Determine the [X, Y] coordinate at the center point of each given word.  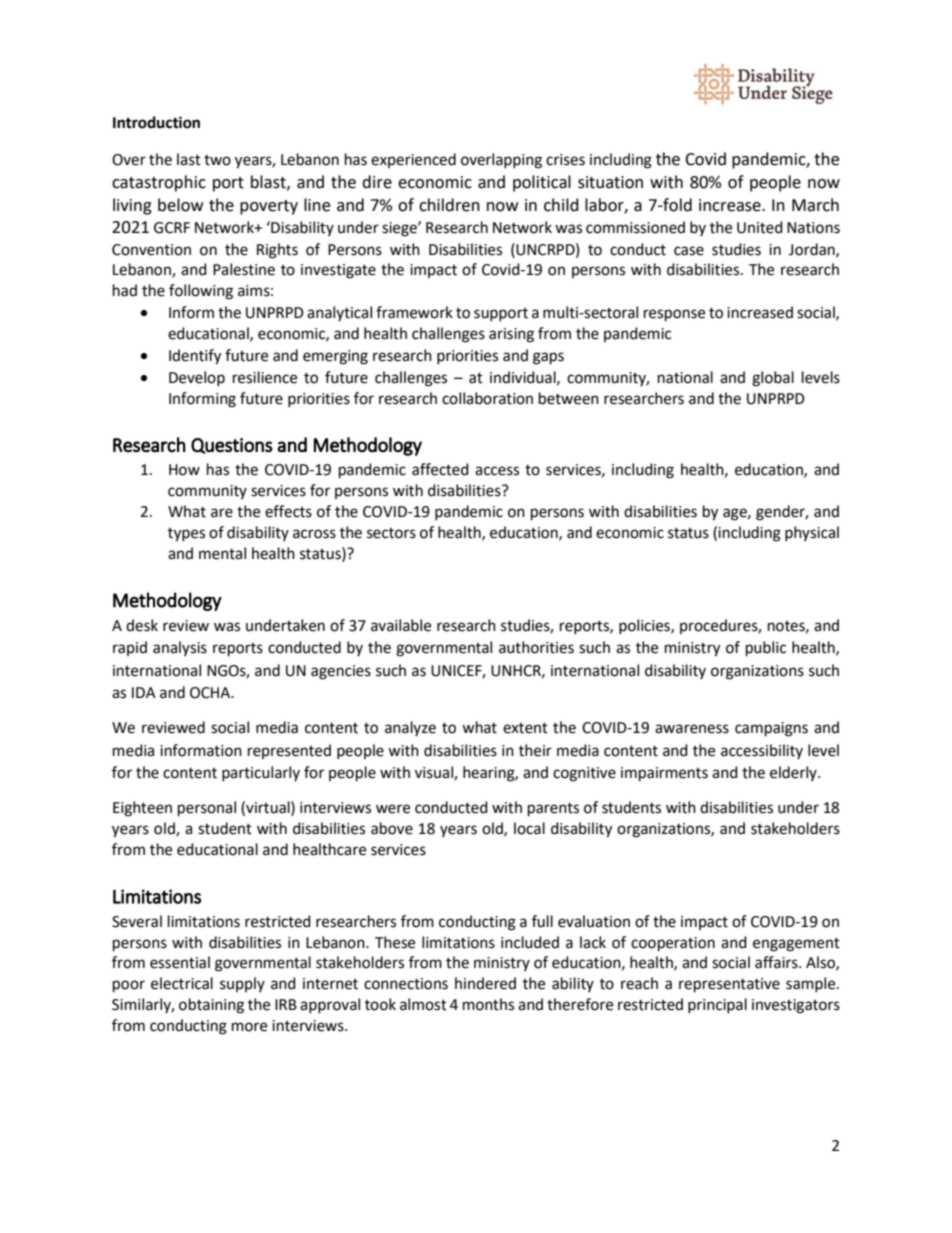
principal [717, 1005]
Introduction [156, 122]
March [815, 205]
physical [812, 533]
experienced [413, 160]
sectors [391, 533]
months [488, 1004]
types [186, 535]
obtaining [211, 1006]
